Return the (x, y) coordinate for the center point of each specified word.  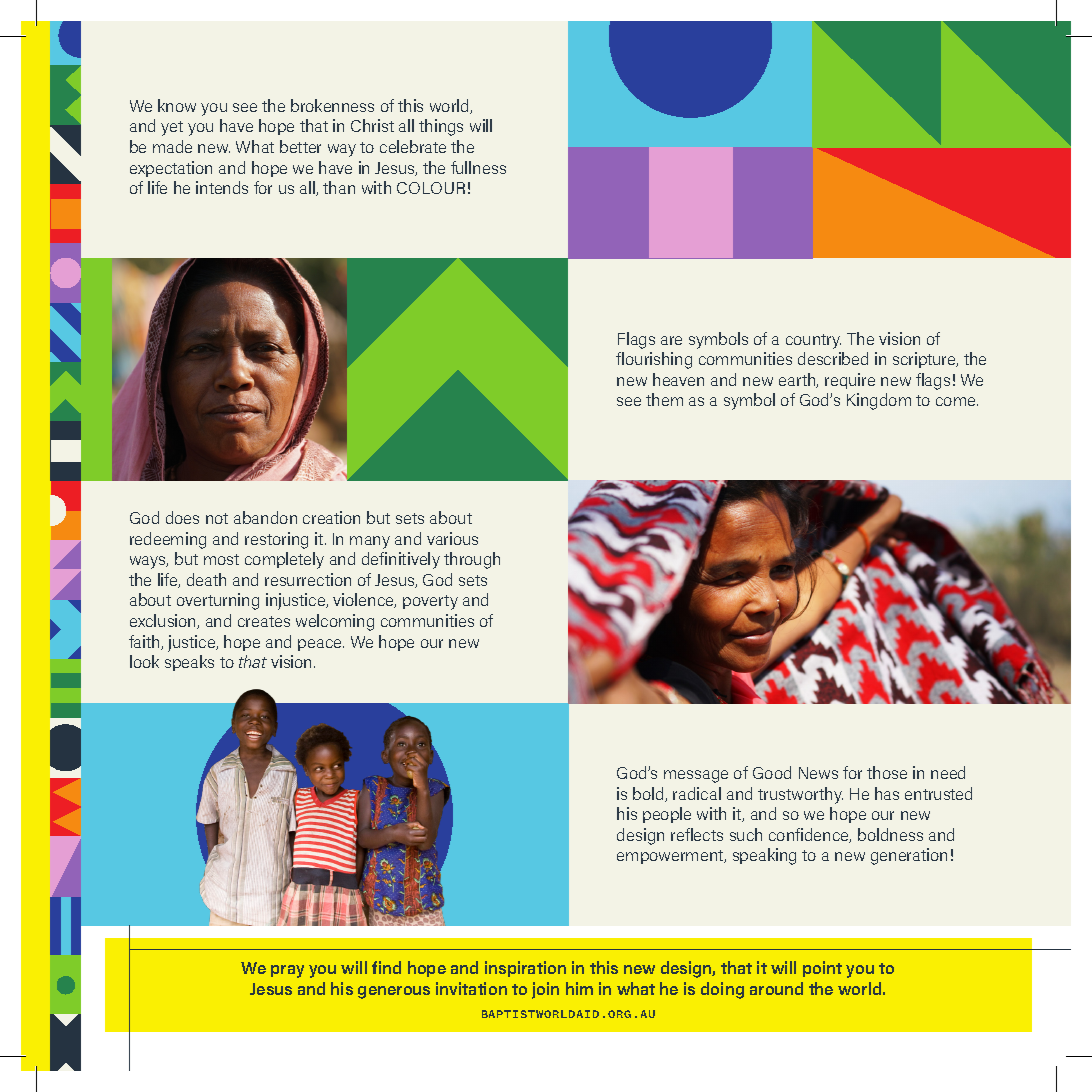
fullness (478, 167)
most (221, 559)
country (813, 341)
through (472, 560)
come (957, 401)
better (300, 146)
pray (287, 971)
